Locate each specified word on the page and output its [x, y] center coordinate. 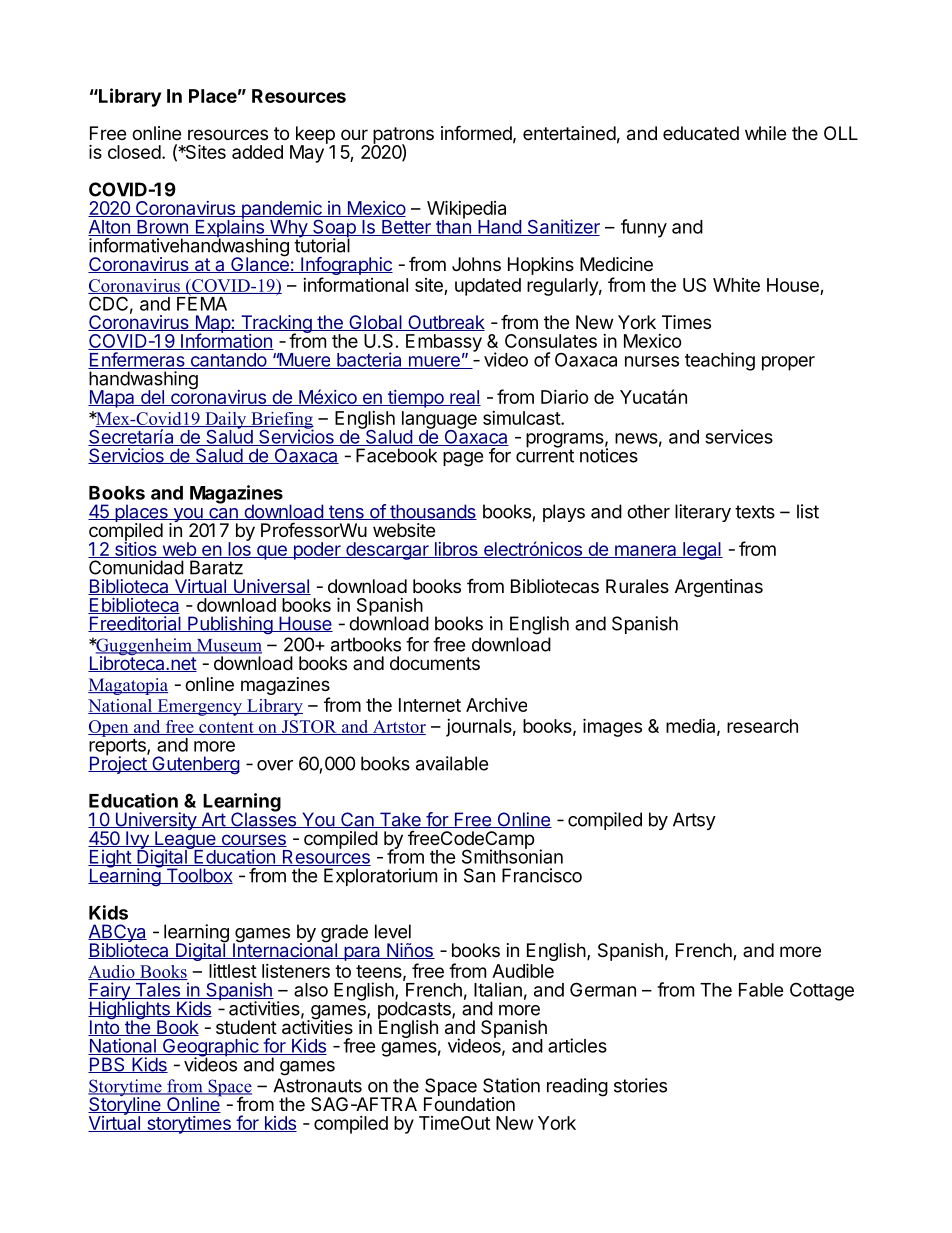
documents [435, 663]
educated [701, 133]
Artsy [694, 821]
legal [702, 551]
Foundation [469, 1103]
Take [400, 820]
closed [134, 152]
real [464, 398]
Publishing [230, 625]
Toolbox [198, 876]
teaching [720, 361]
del [152, 398]
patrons [403, 136]
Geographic [210, 1048]
